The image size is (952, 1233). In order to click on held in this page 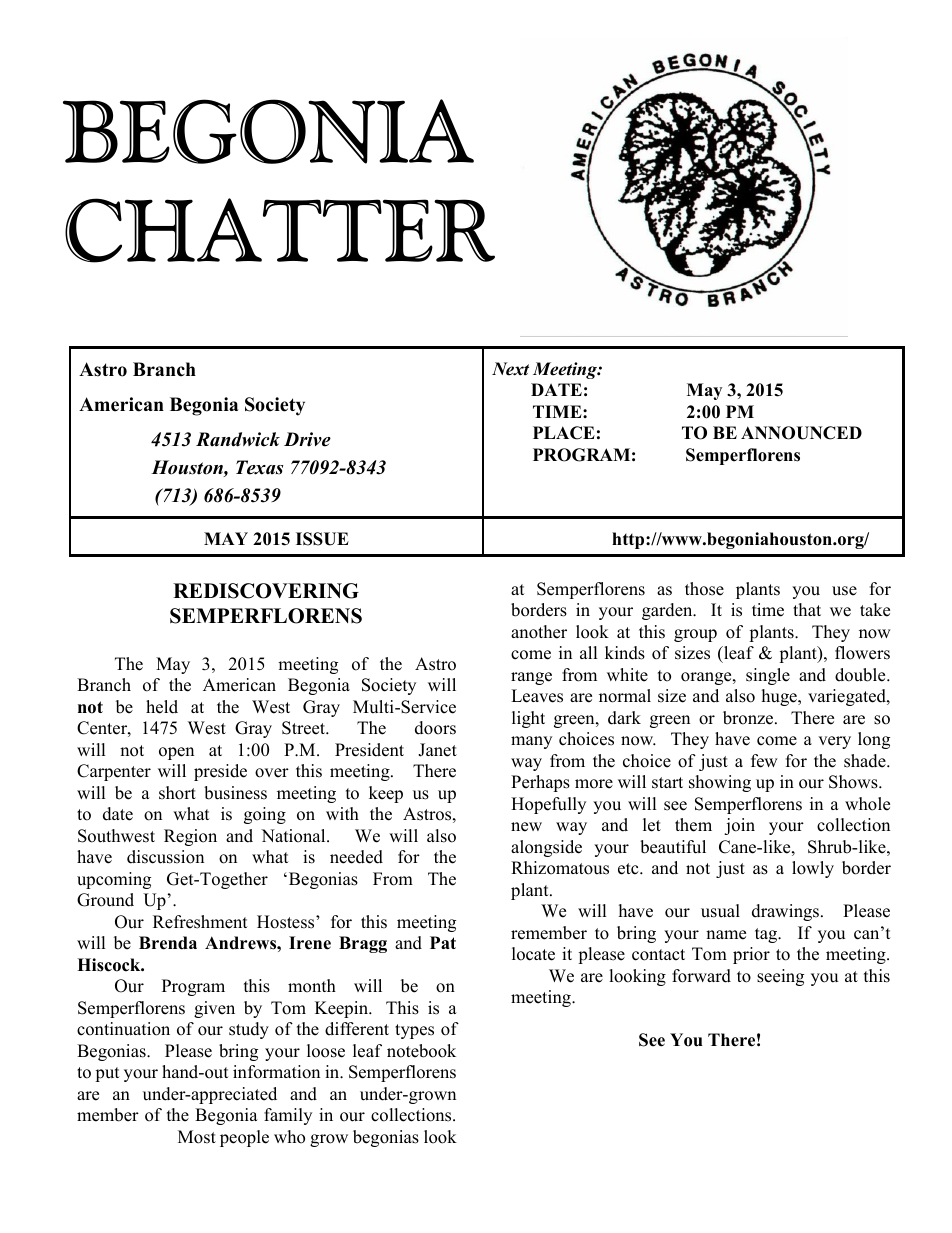, I will do `click(162, 707)`.
